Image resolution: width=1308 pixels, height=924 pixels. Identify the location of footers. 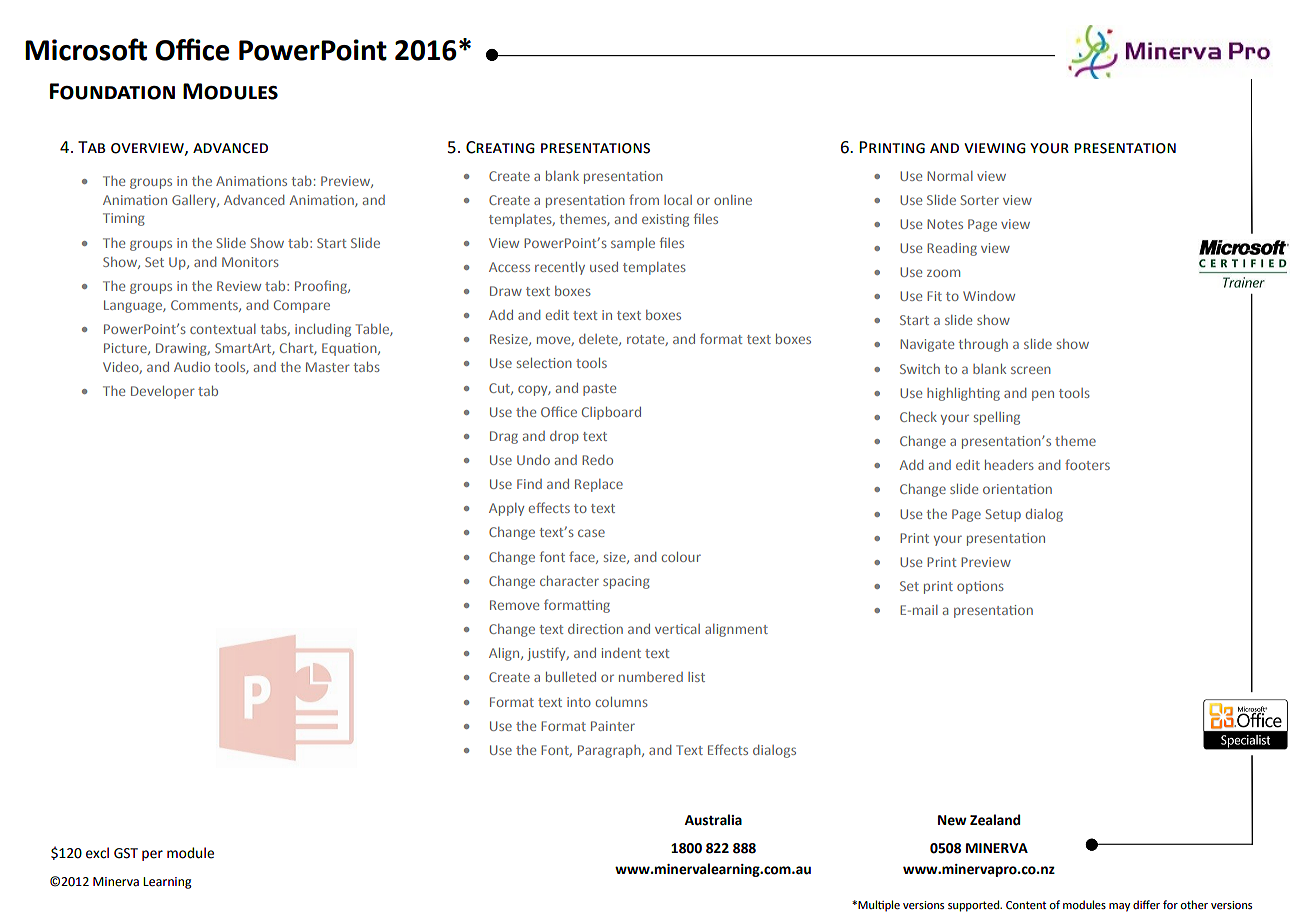
(1087, 464).
